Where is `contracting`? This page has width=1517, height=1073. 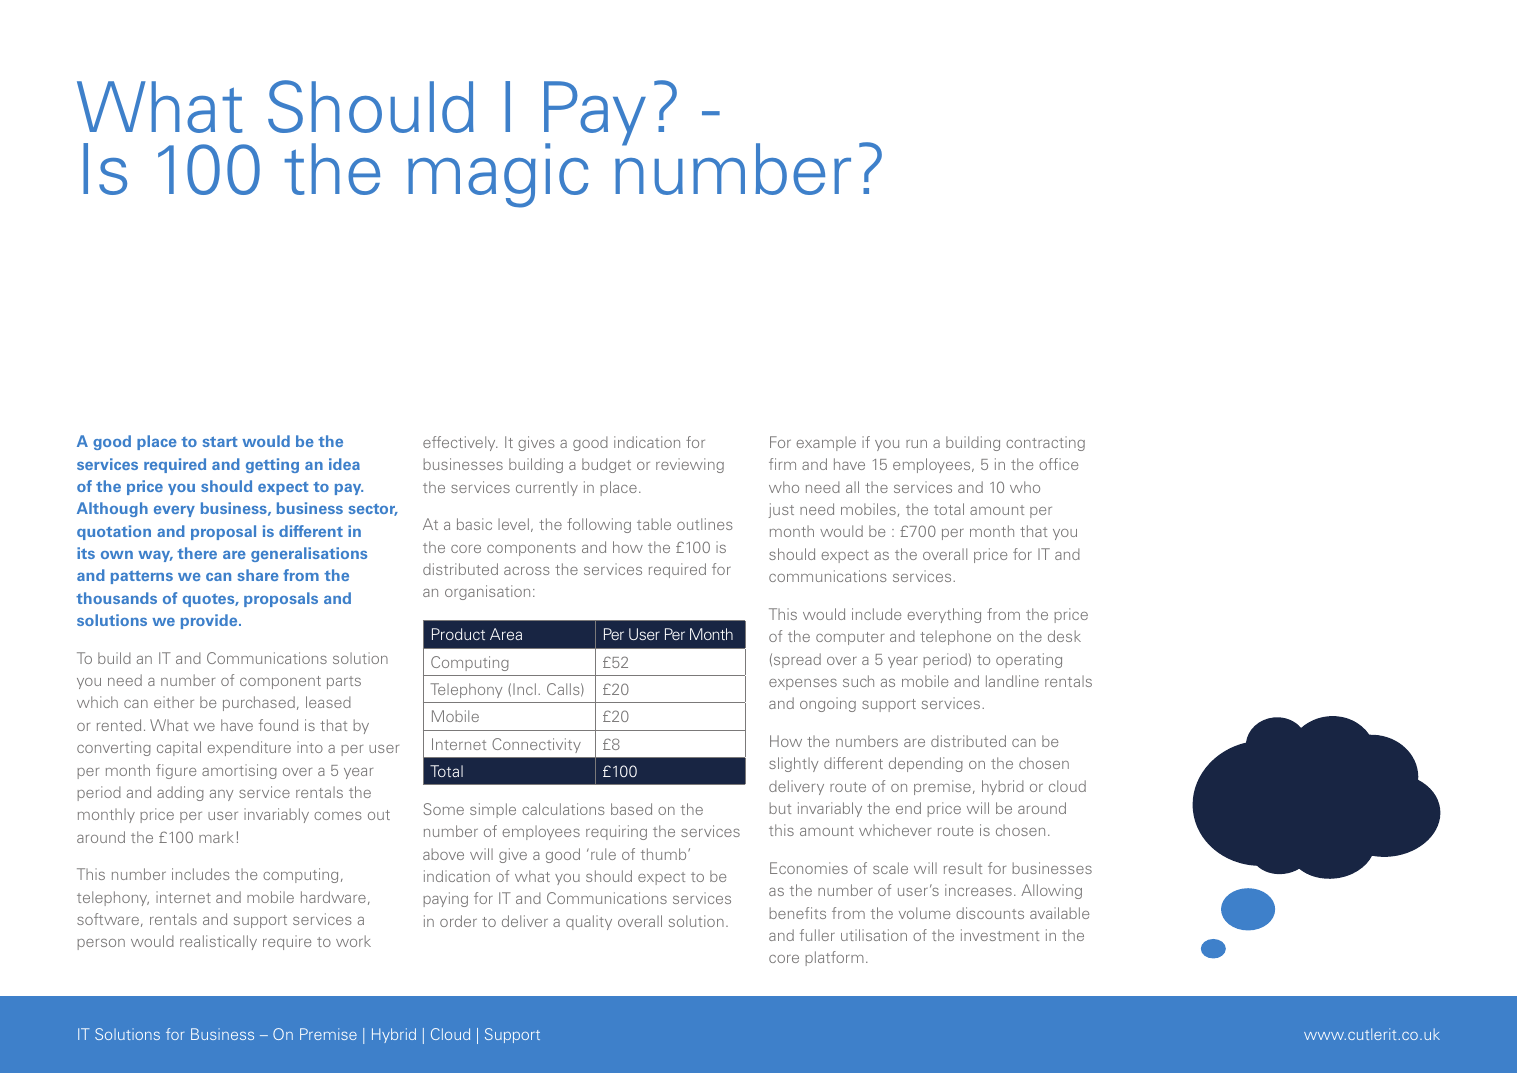
contracting is located at coordinates (1045, 443).
